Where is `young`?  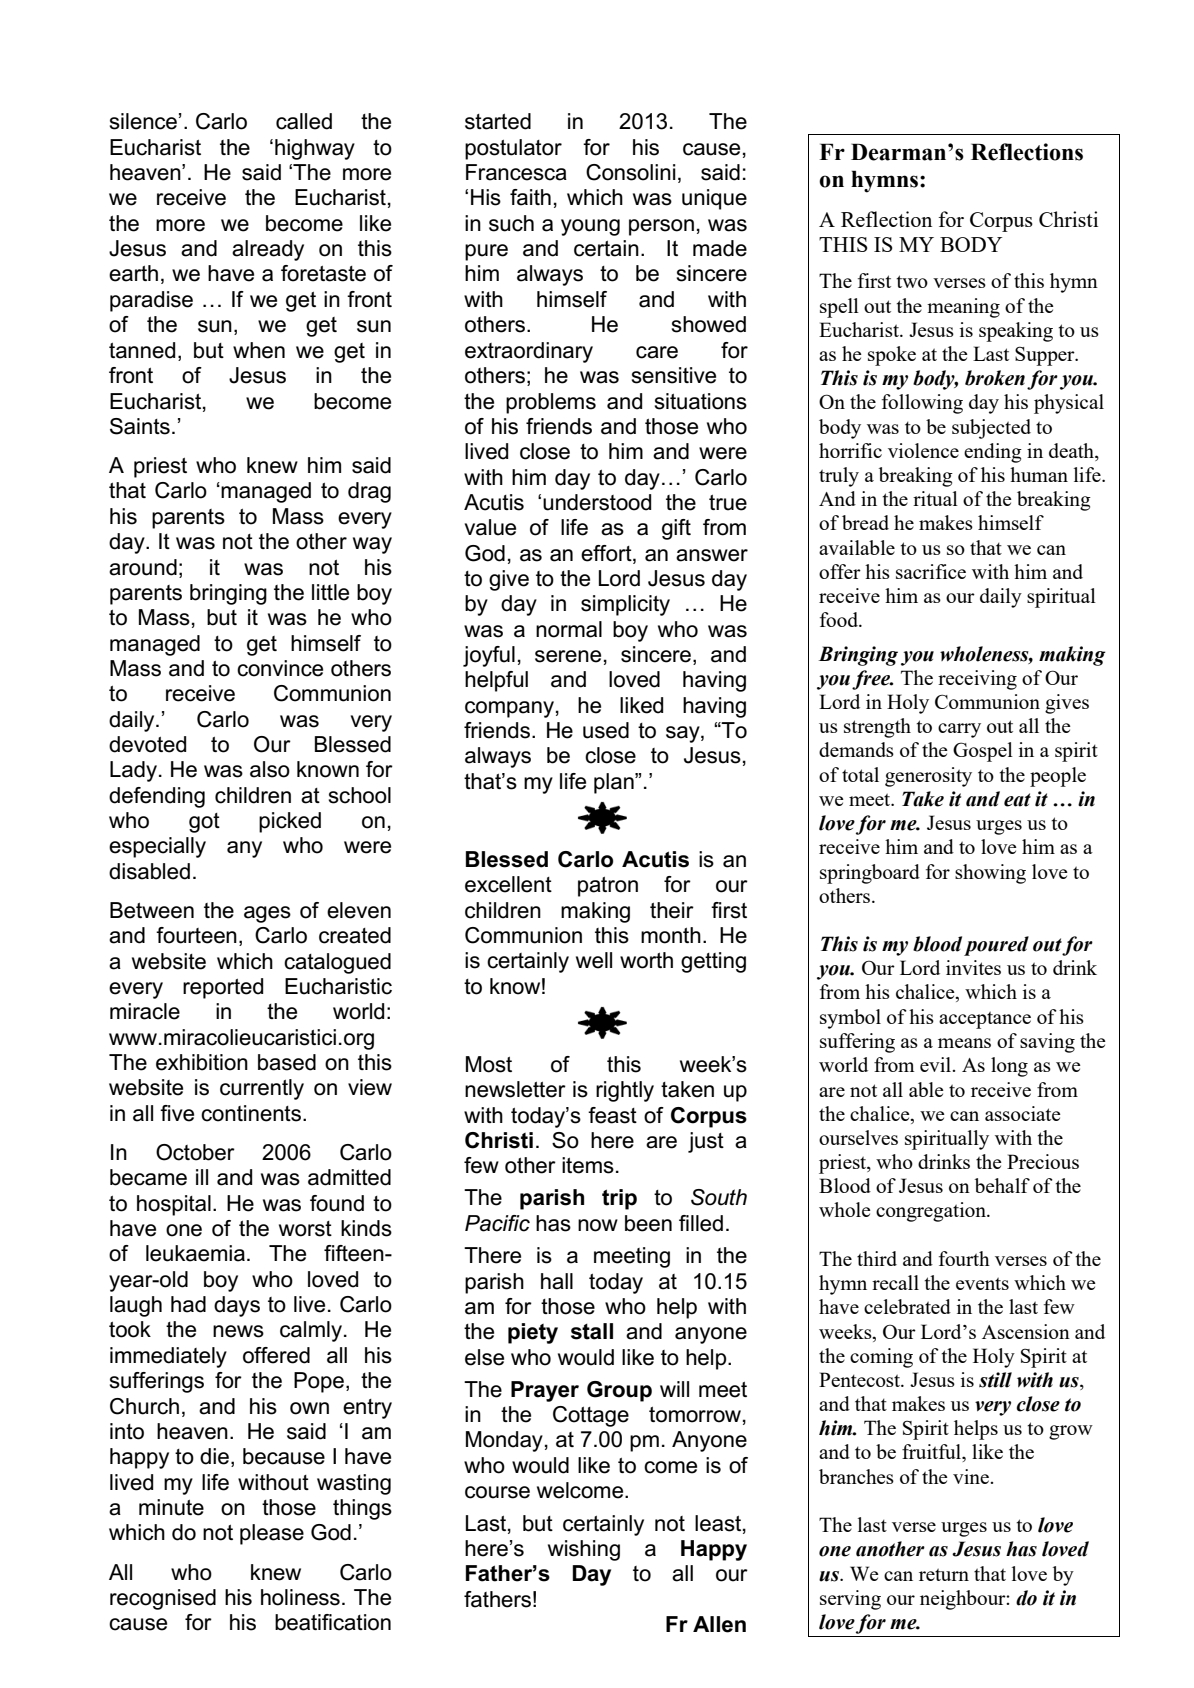
young is located at coordinates (590, 227).
